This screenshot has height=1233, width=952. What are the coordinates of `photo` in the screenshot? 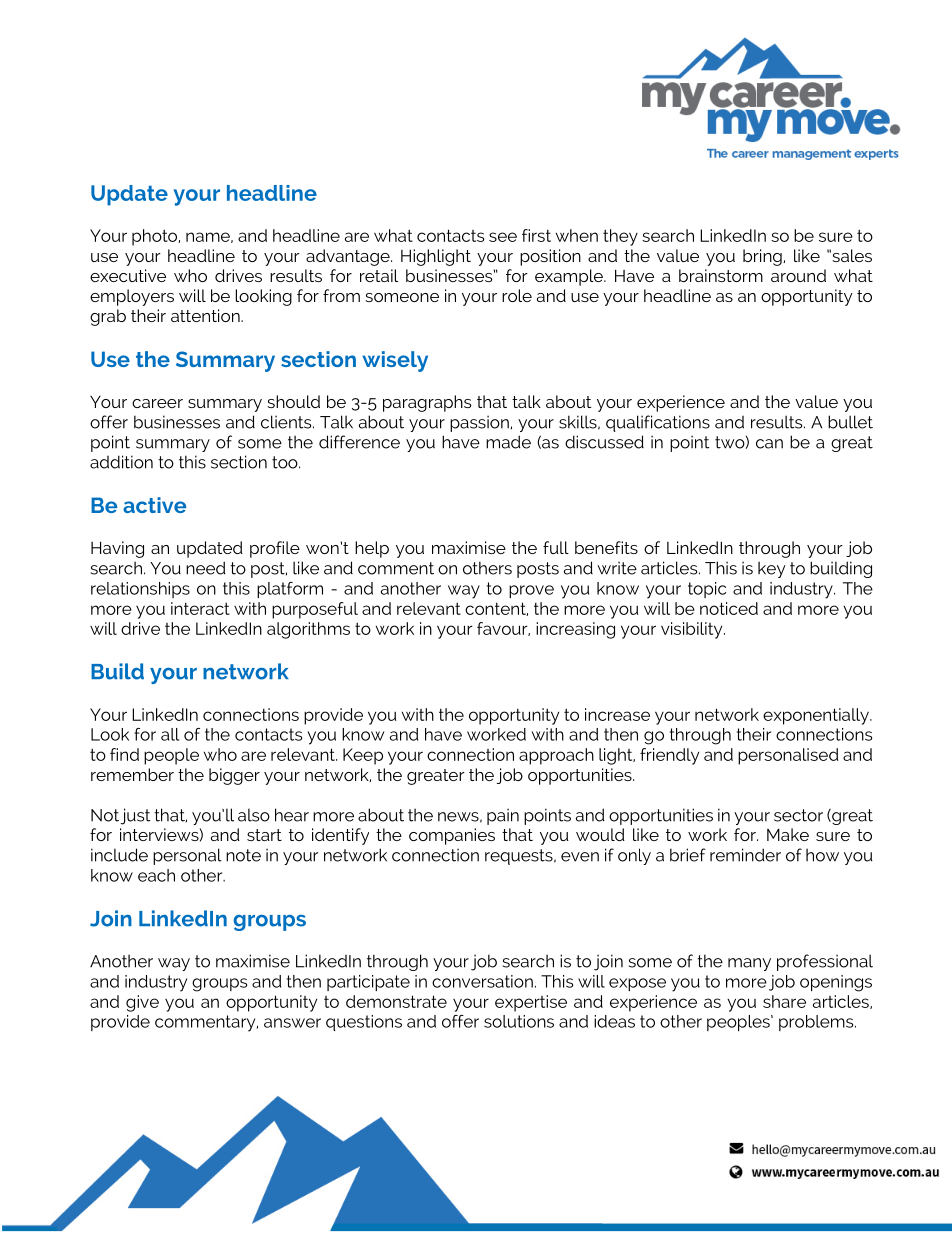 It's located at (156, 237).
